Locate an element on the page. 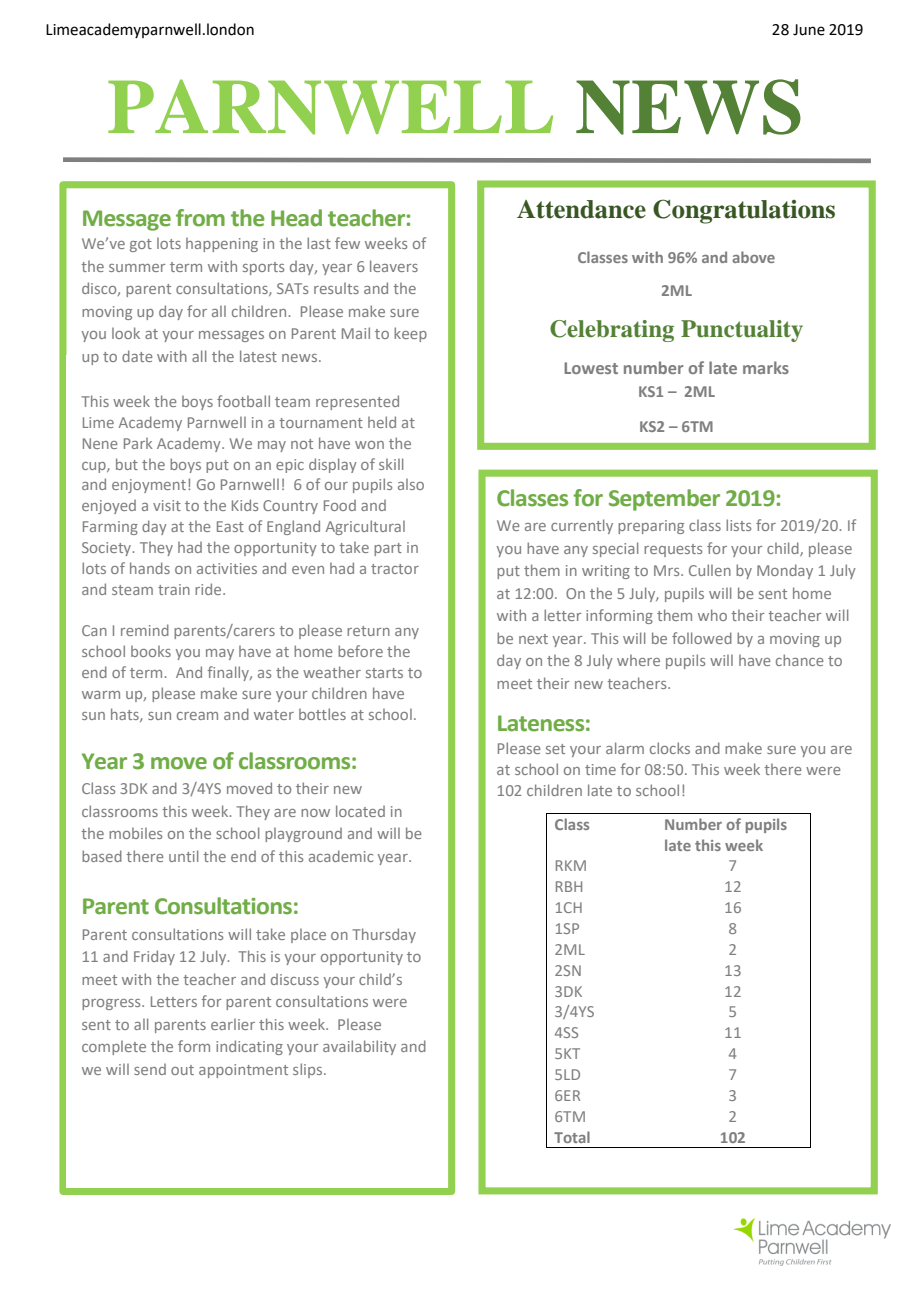  clocks is located at coordinates (670, 748).
